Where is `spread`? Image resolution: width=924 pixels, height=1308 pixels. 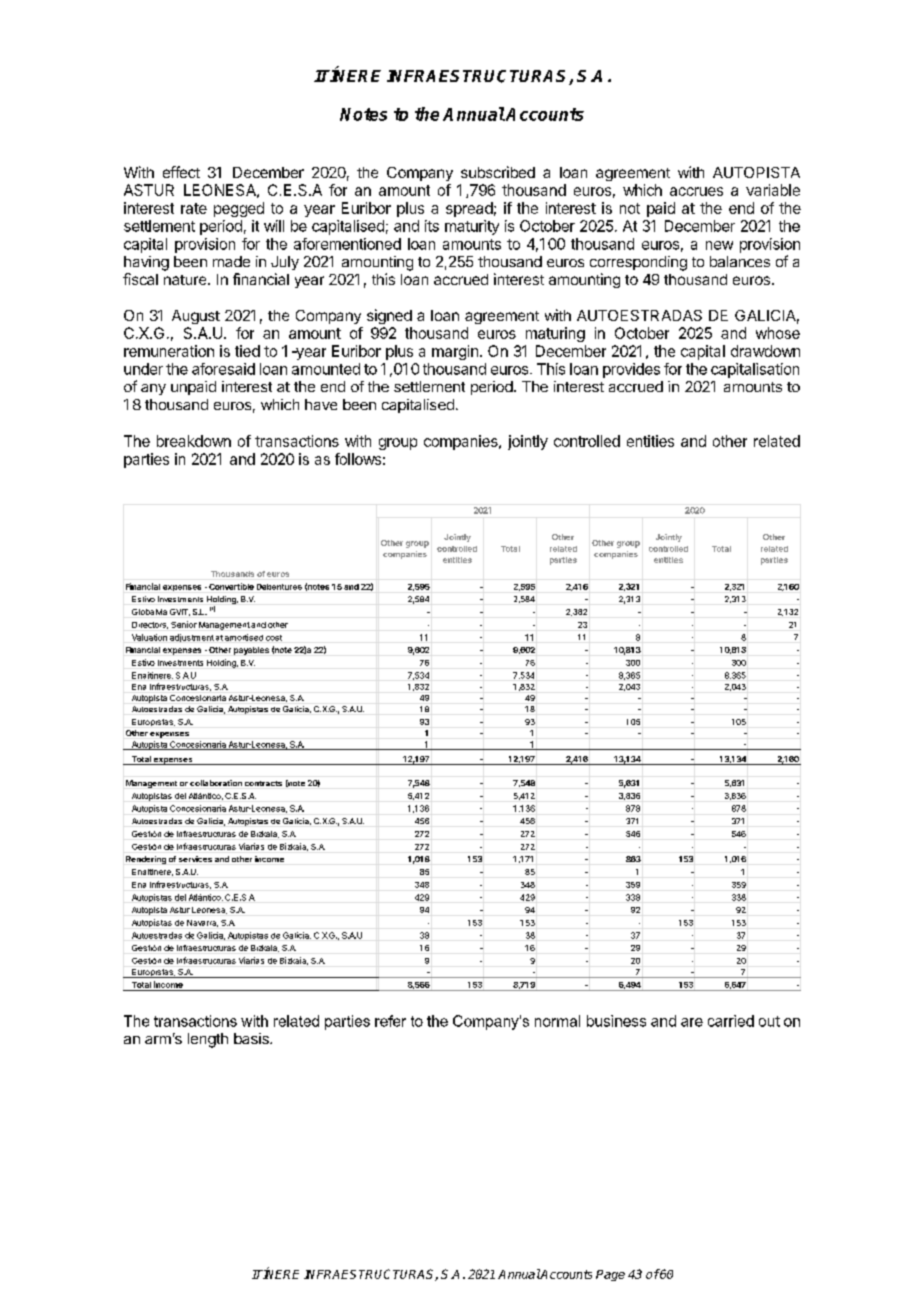
spread is located at coordinates (469, 209).
